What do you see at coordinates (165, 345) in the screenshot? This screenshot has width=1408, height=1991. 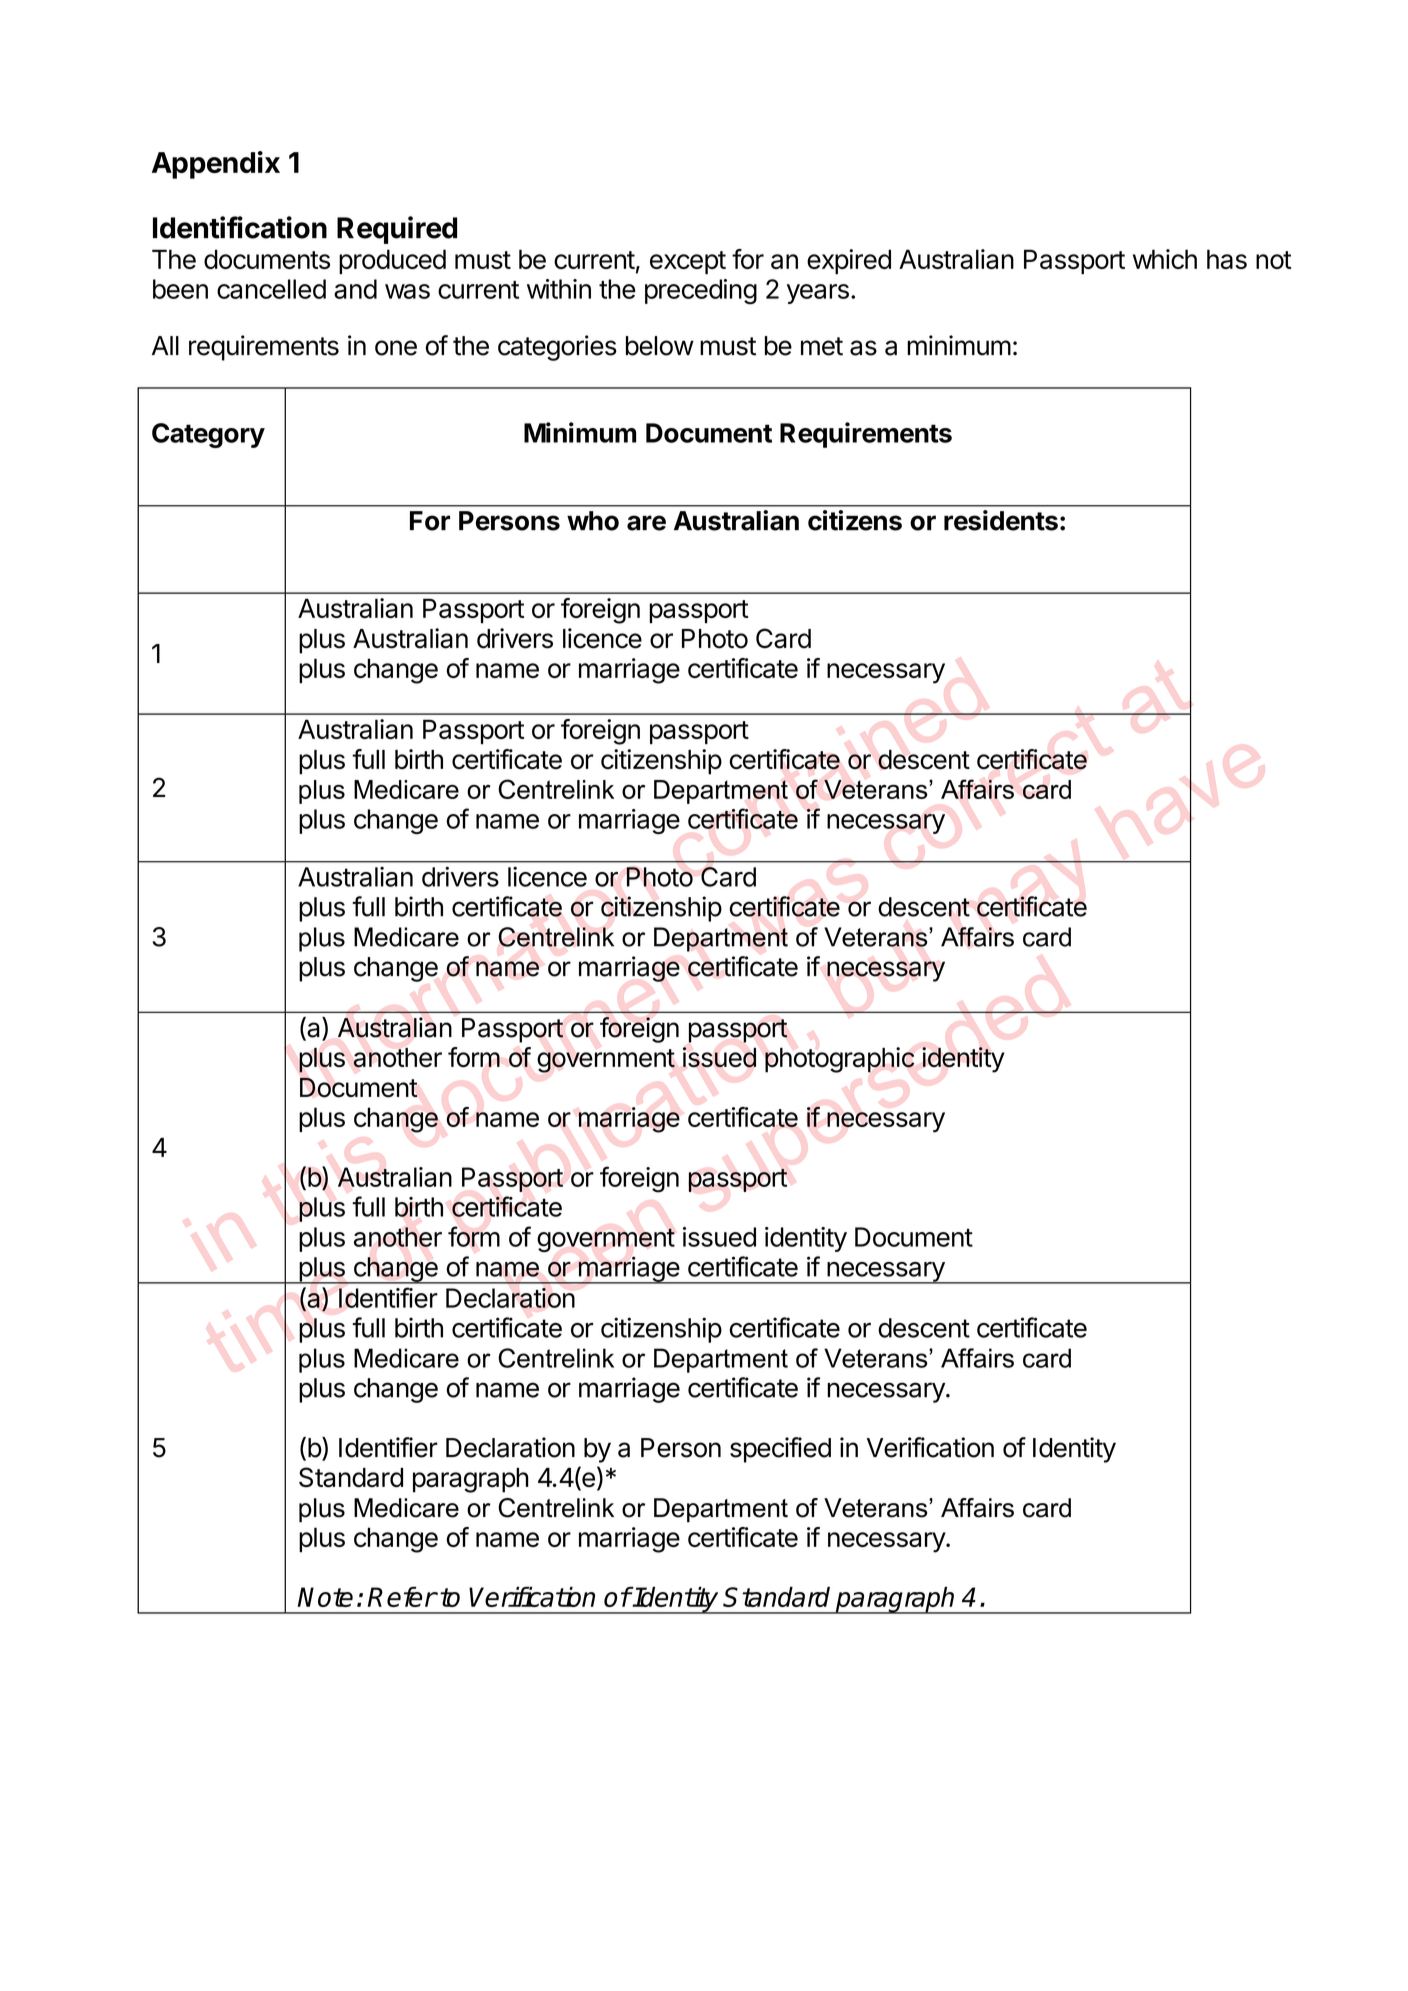 I see `All` at bounding box center [165, 345].
